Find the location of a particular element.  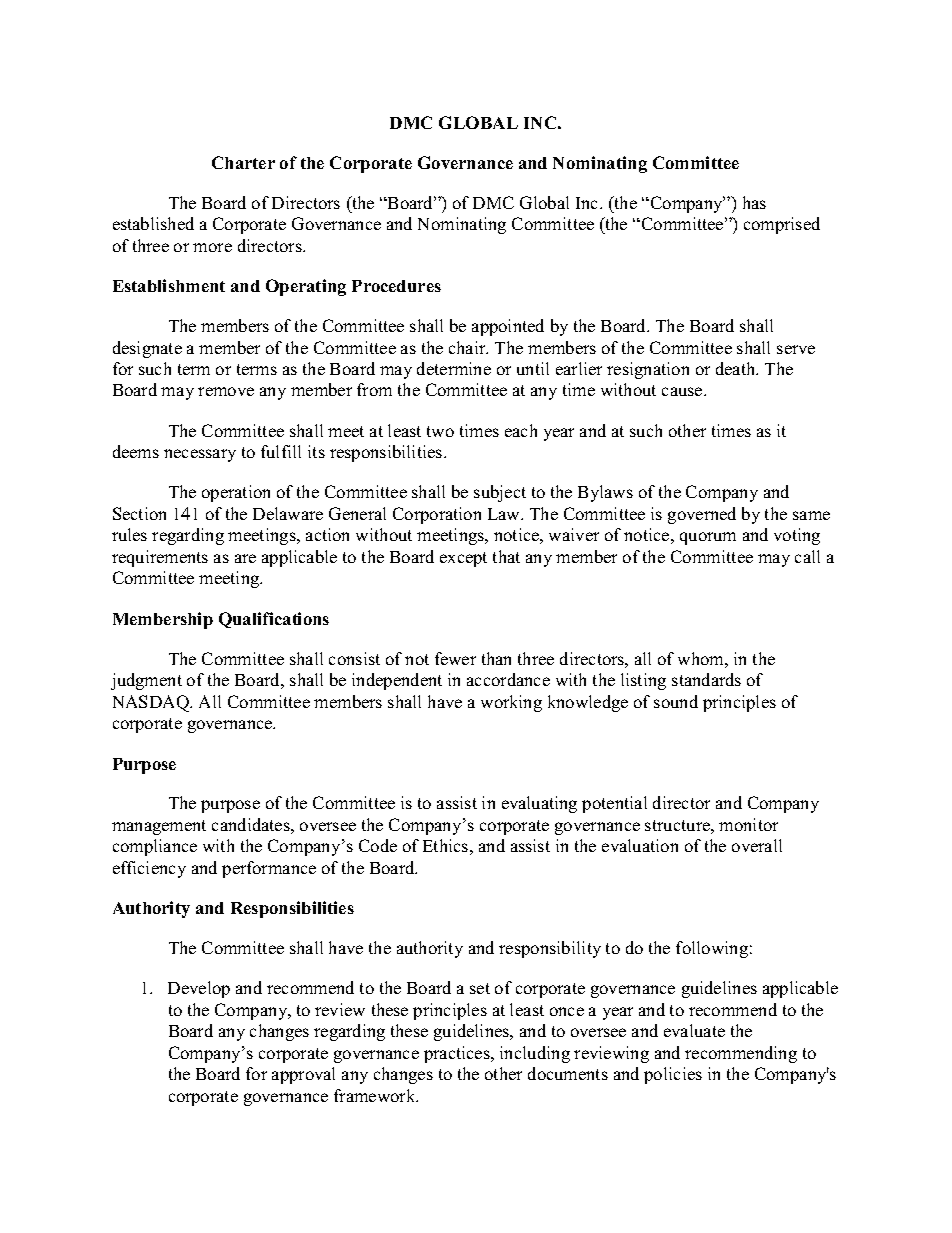

Qualifications is located at coordinates (274, 620).
